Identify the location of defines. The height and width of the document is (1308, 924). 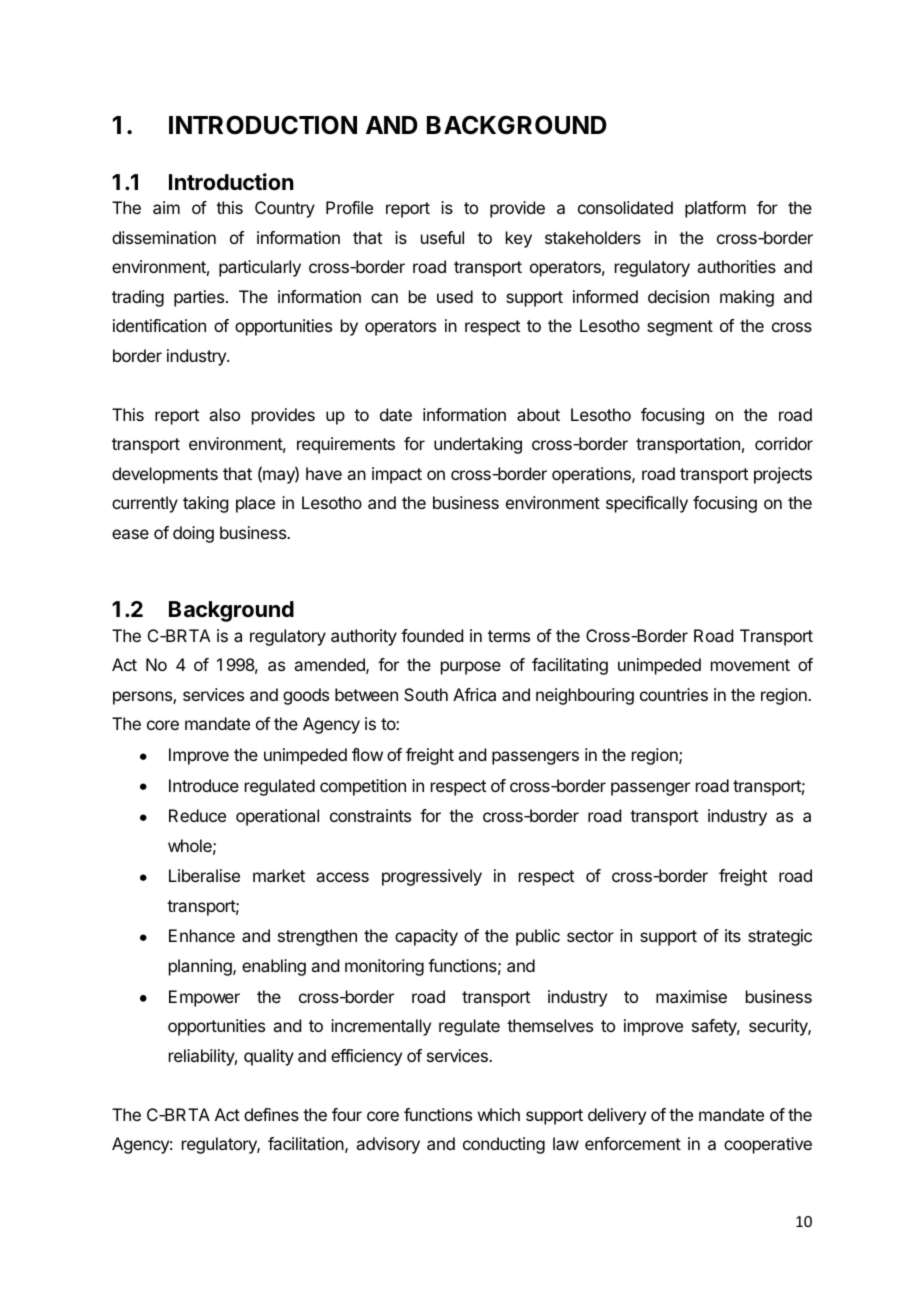
(271, 1114).
